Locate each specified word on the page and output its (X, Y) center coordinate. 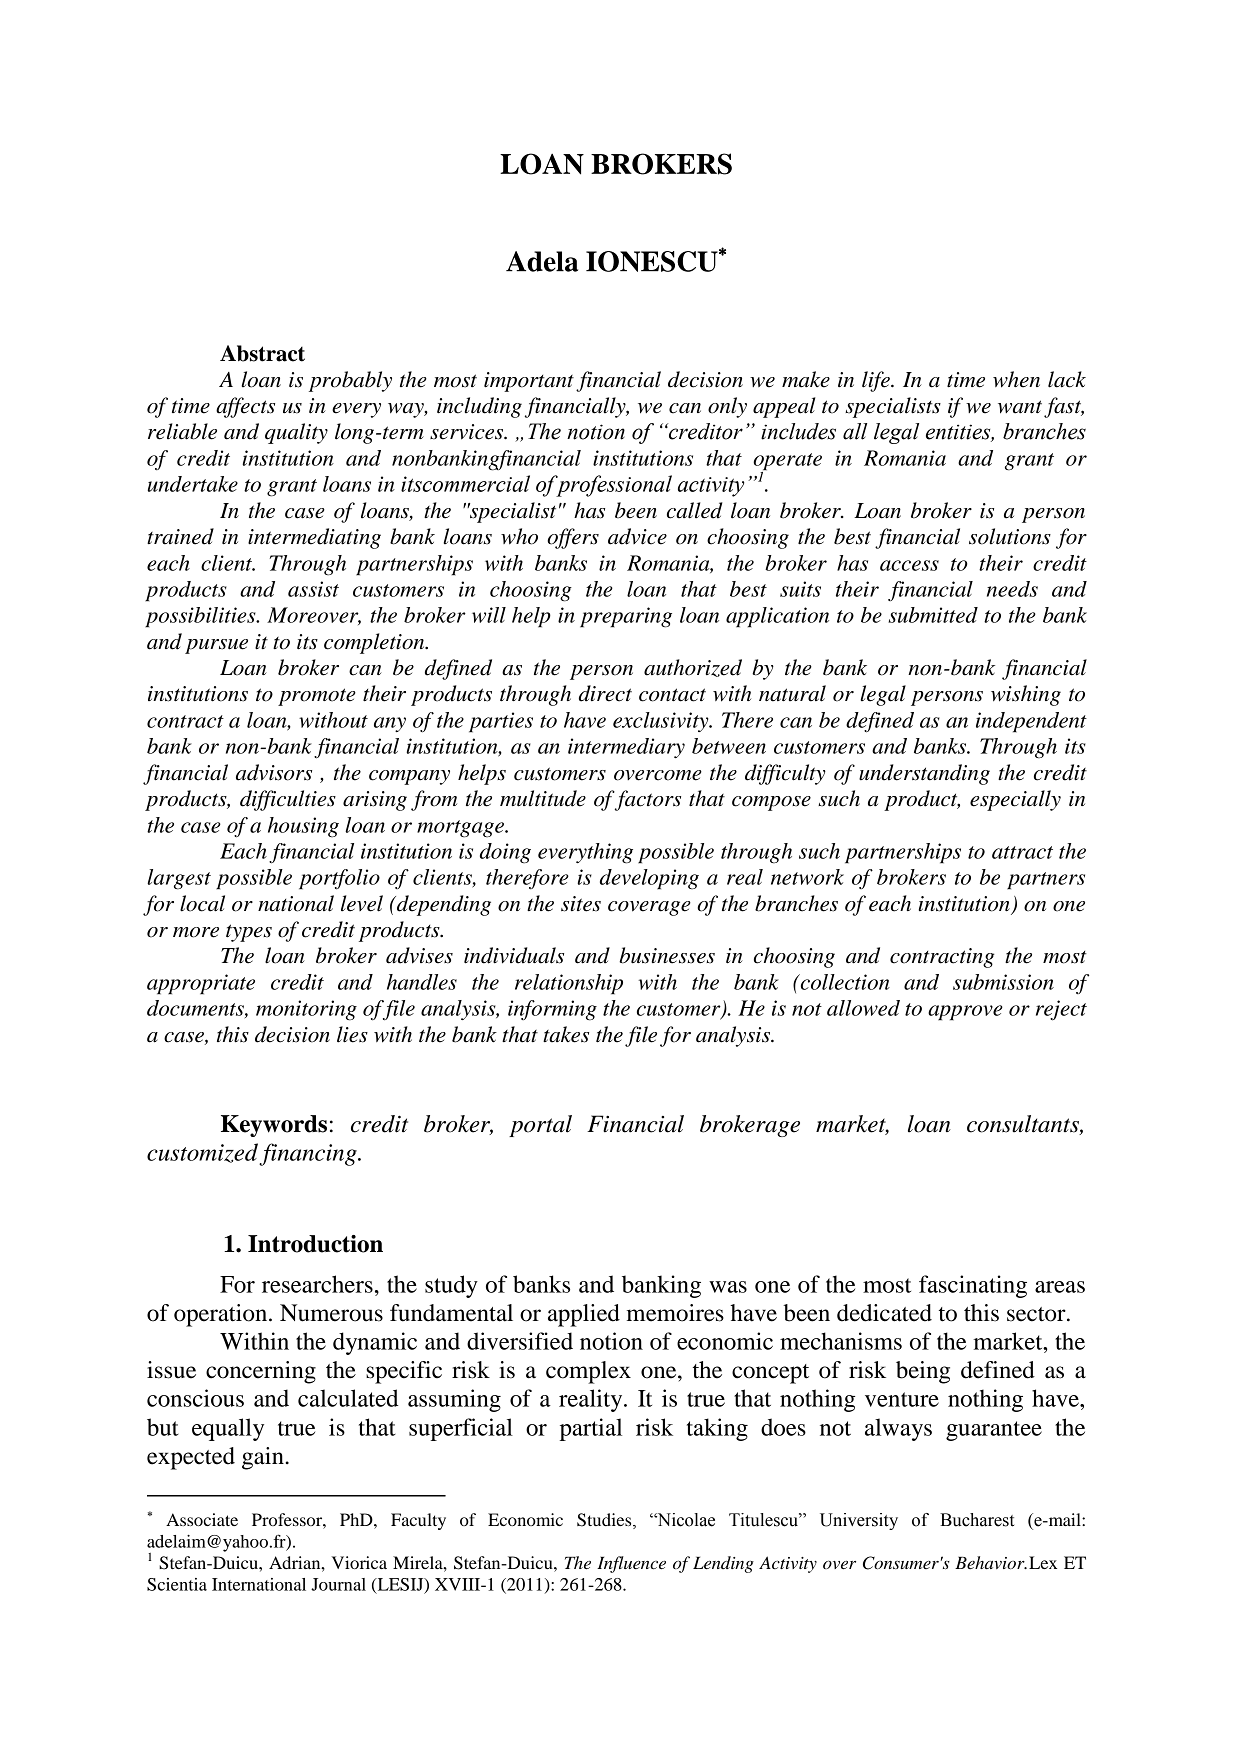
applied (584, 1315)
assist (313, 589)
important (529, 382)
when (1016, 379)
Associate (202, 1519)
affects (245, 407)
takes (566, 1034)
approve (965, 1013)
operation (222, 1315)
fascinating (973, 1286)
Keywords (274, 1126)
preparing (626, 617)
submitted (933, 615)
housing (303, 827)
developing (649, 879)
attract (1022, 852)
